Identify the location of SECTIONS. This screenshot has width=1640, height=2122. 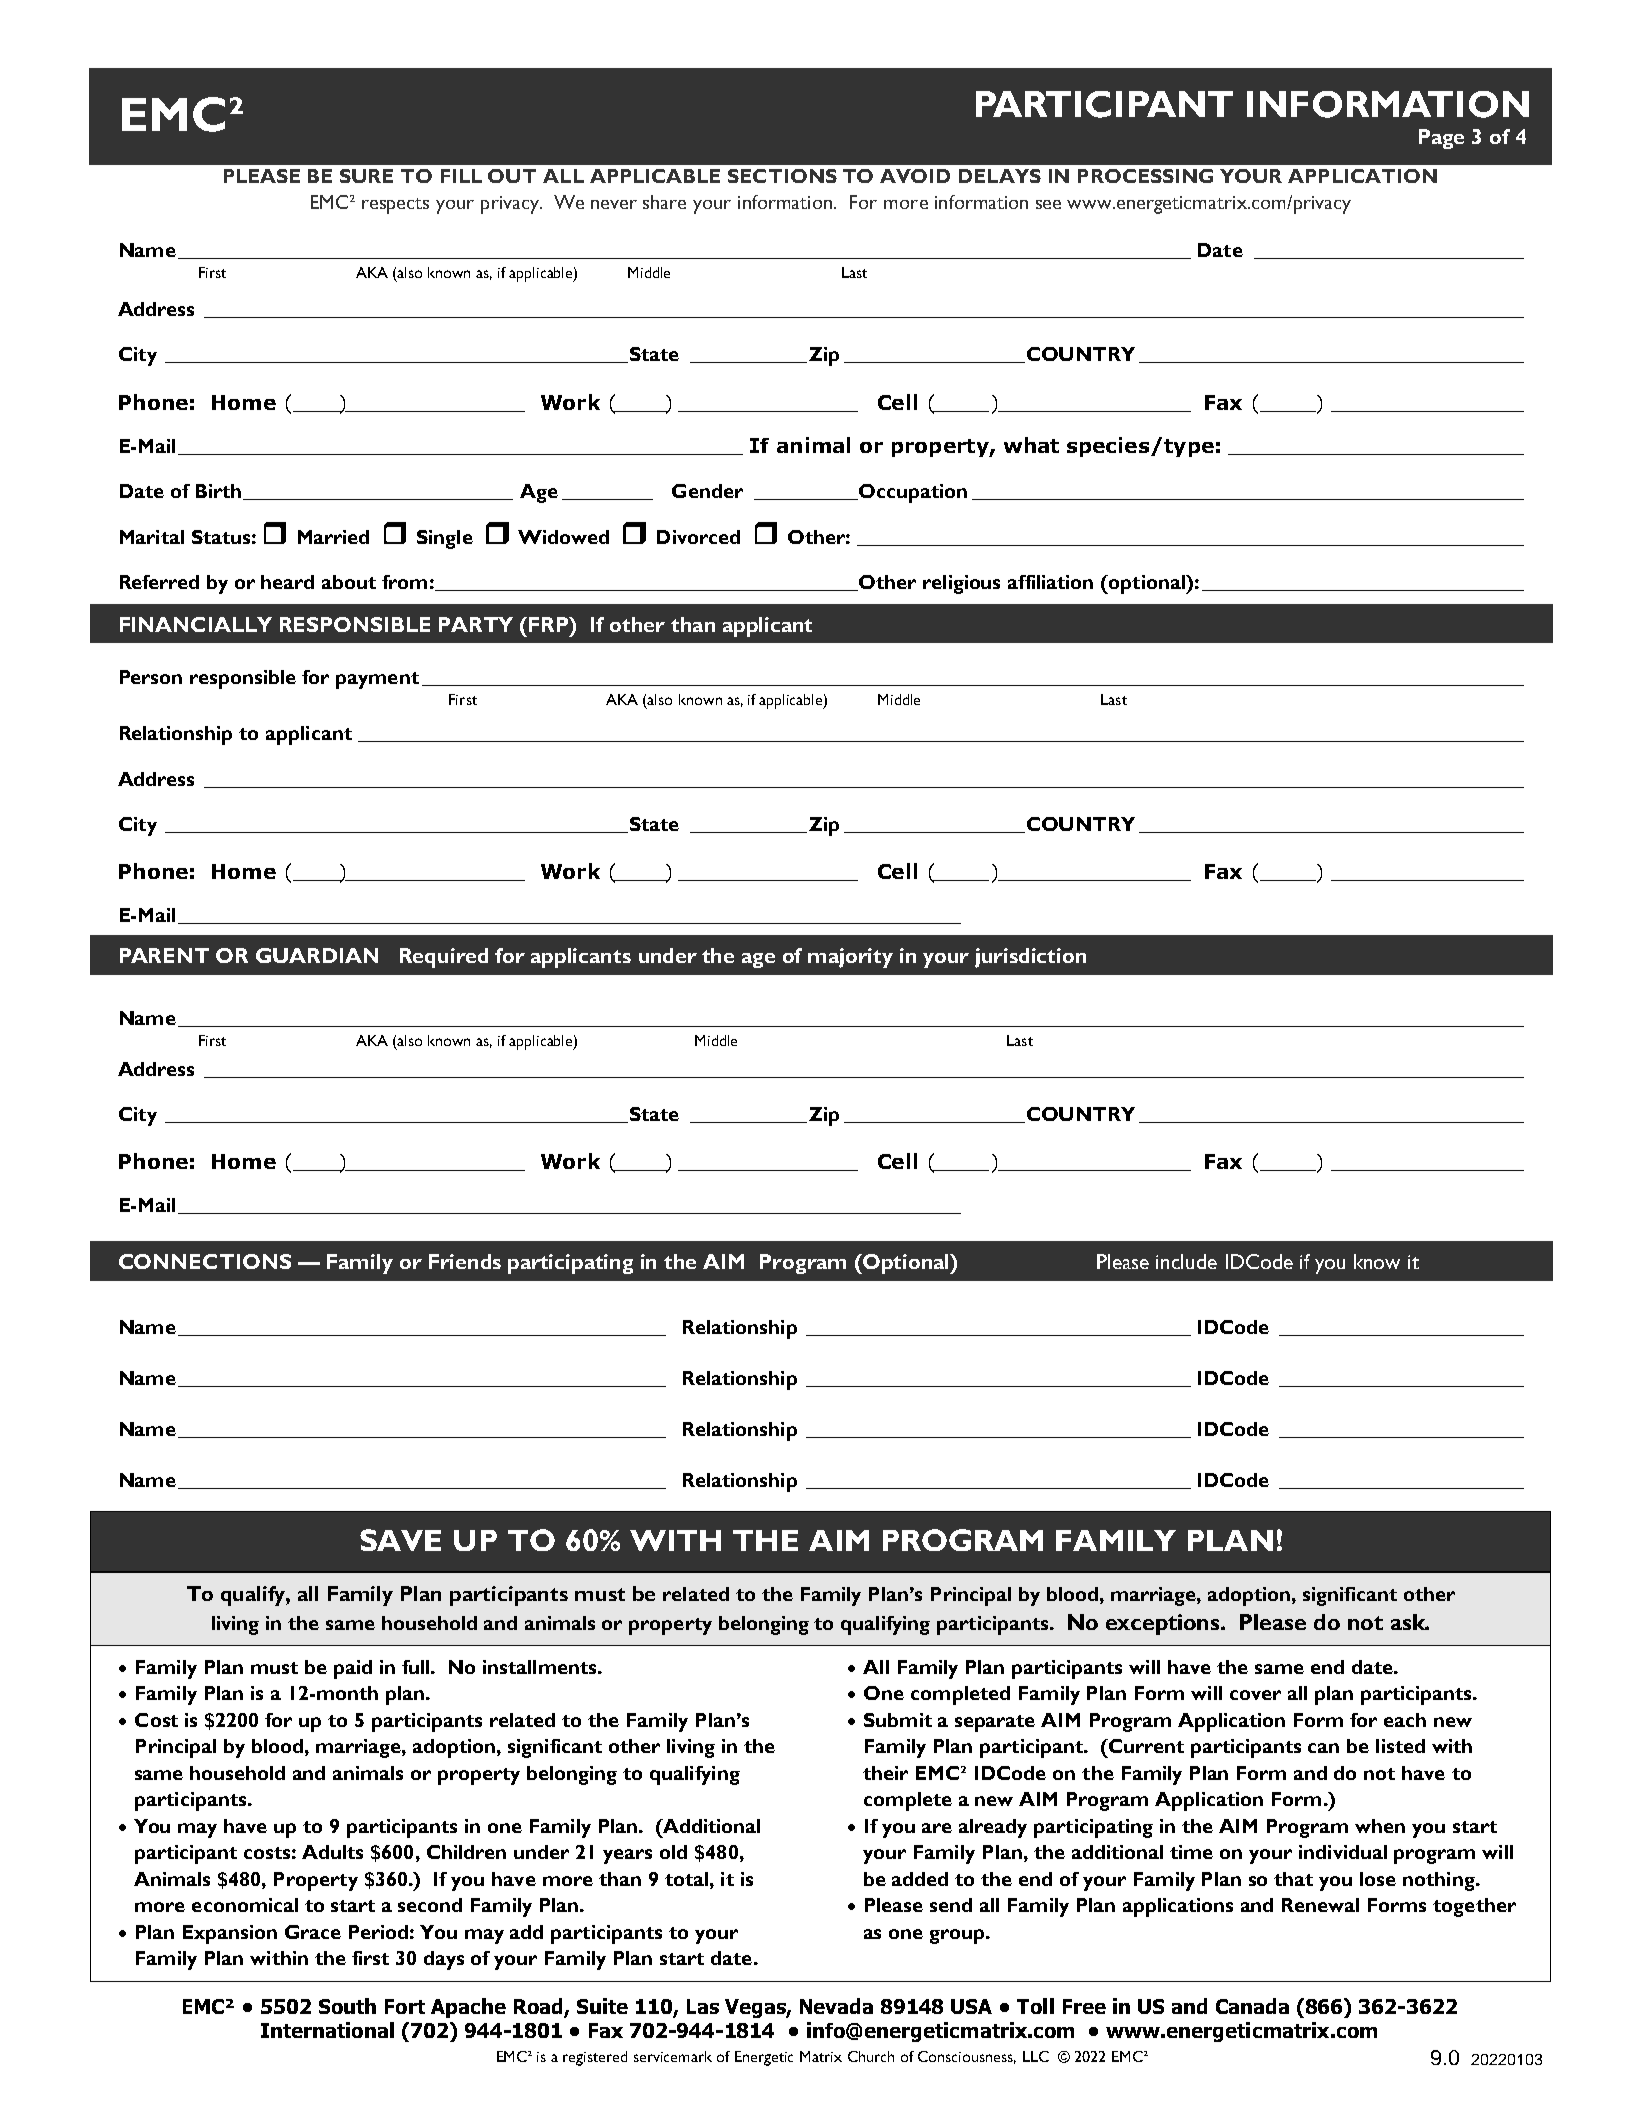
(782, 176).
